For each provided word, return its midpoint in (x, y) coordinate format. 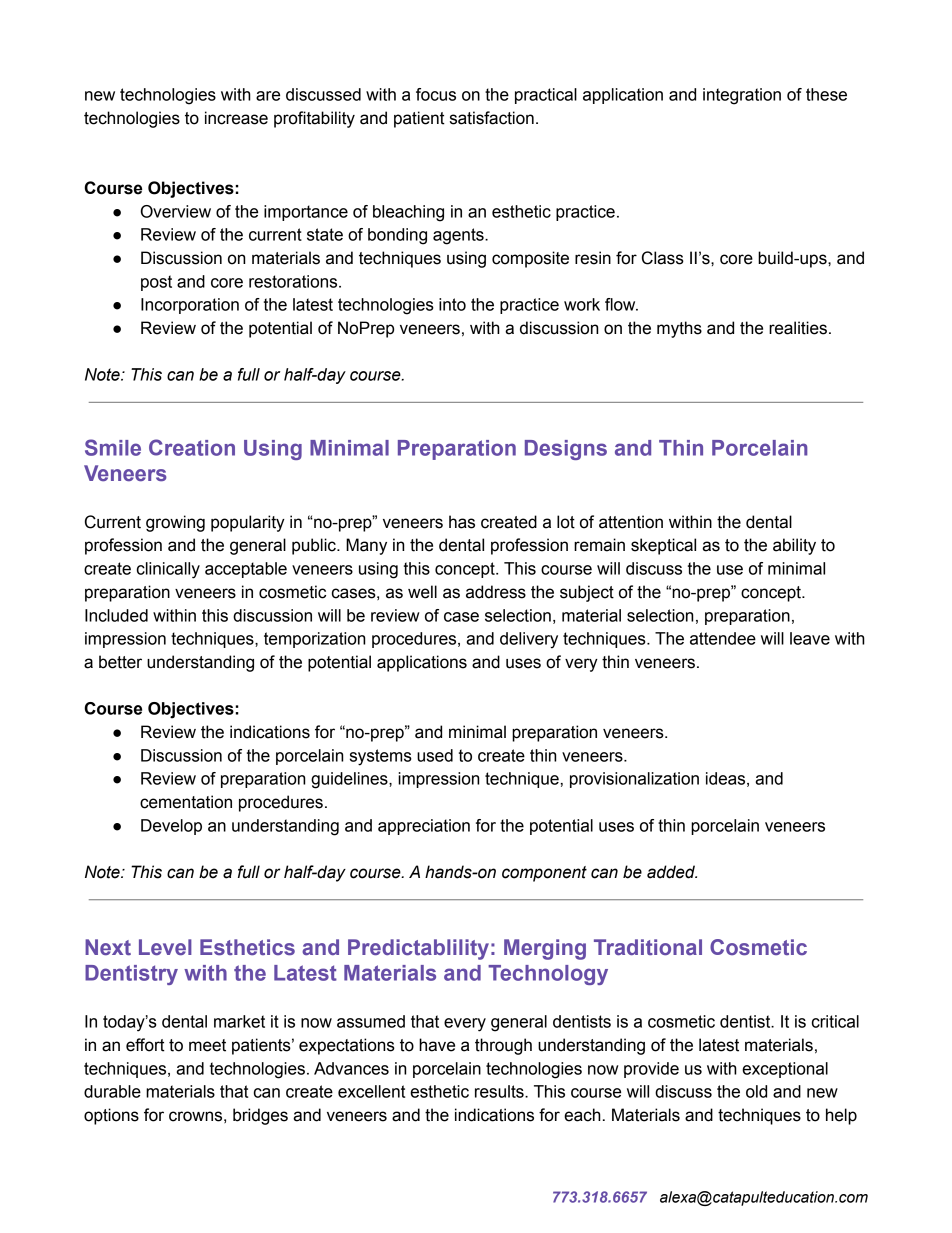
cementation (186, 802)
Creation (192, 447)
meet (207, 1045)
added (672, 872)
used (435, 755)
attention (631, 522)
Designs (566, 450)
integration (742, 96)
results (500, 1091)
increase (236, 118)
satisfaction (492, 118)
